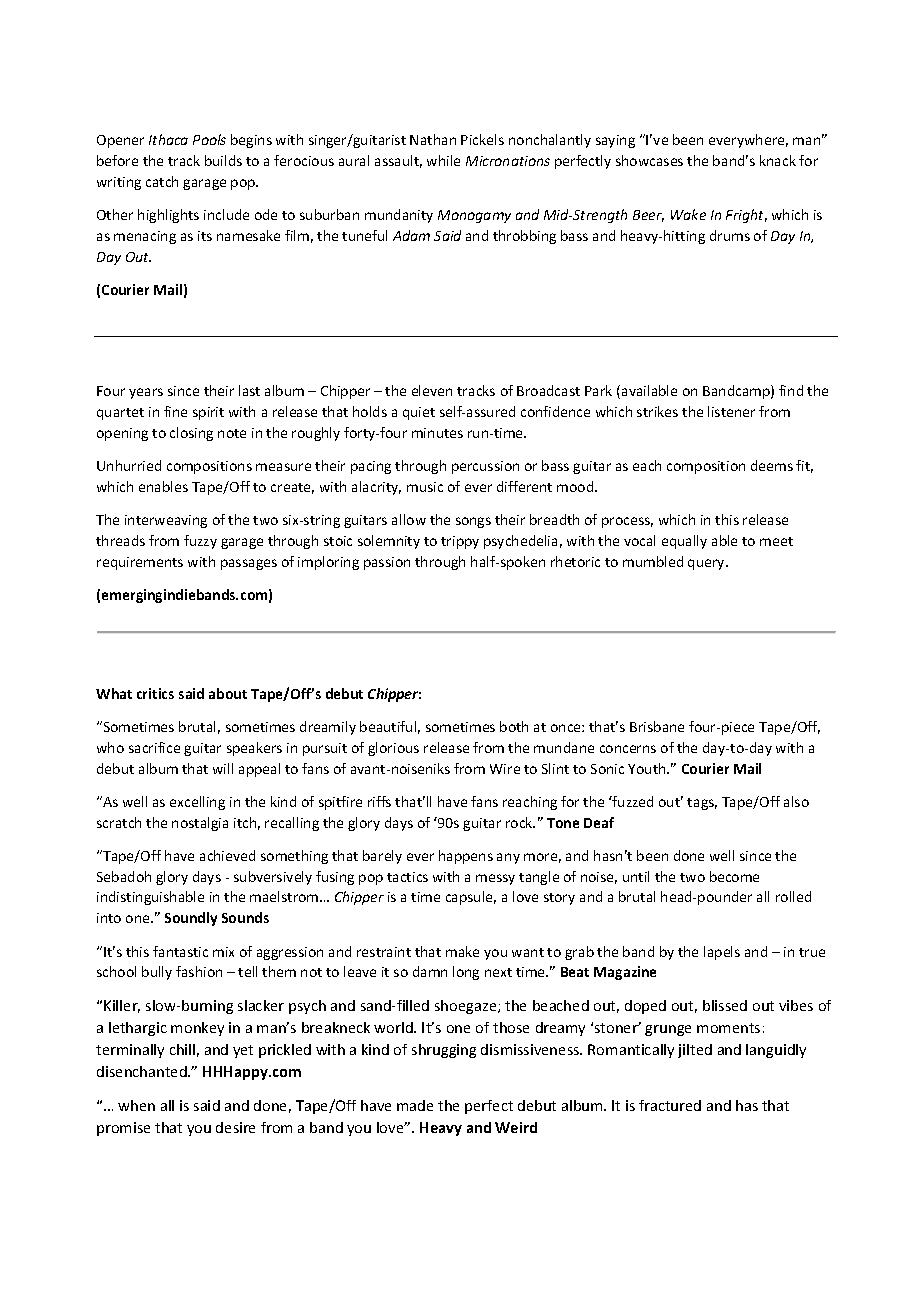  What do you see at coordinates (772, 465) in the page?
I see `deems` at bounding box center [772, 465].
